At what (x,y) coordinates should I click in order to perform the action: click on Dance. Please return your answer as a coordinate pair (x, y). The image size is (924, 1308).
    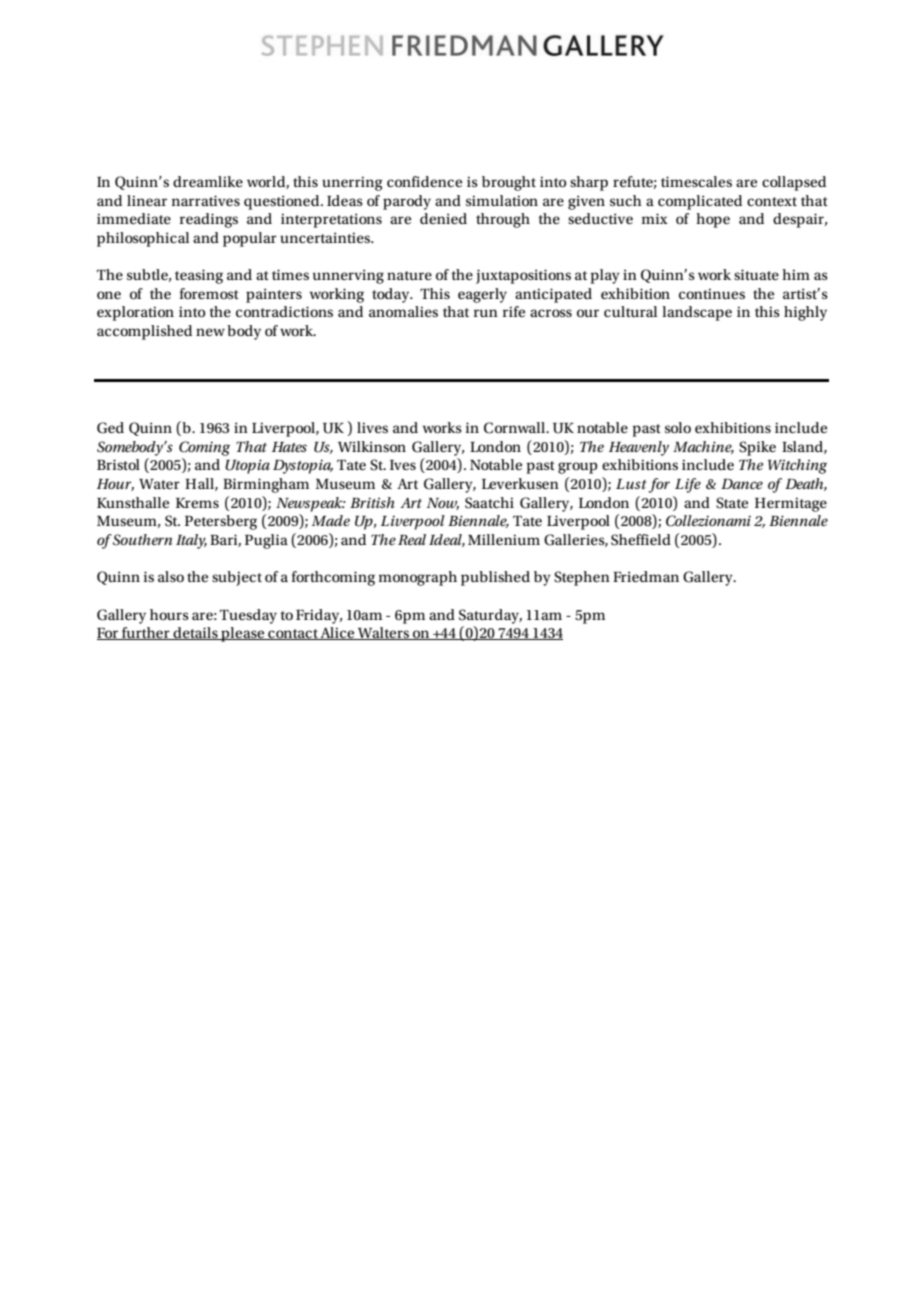
    Looking at the image, I should click on (742, 484).
